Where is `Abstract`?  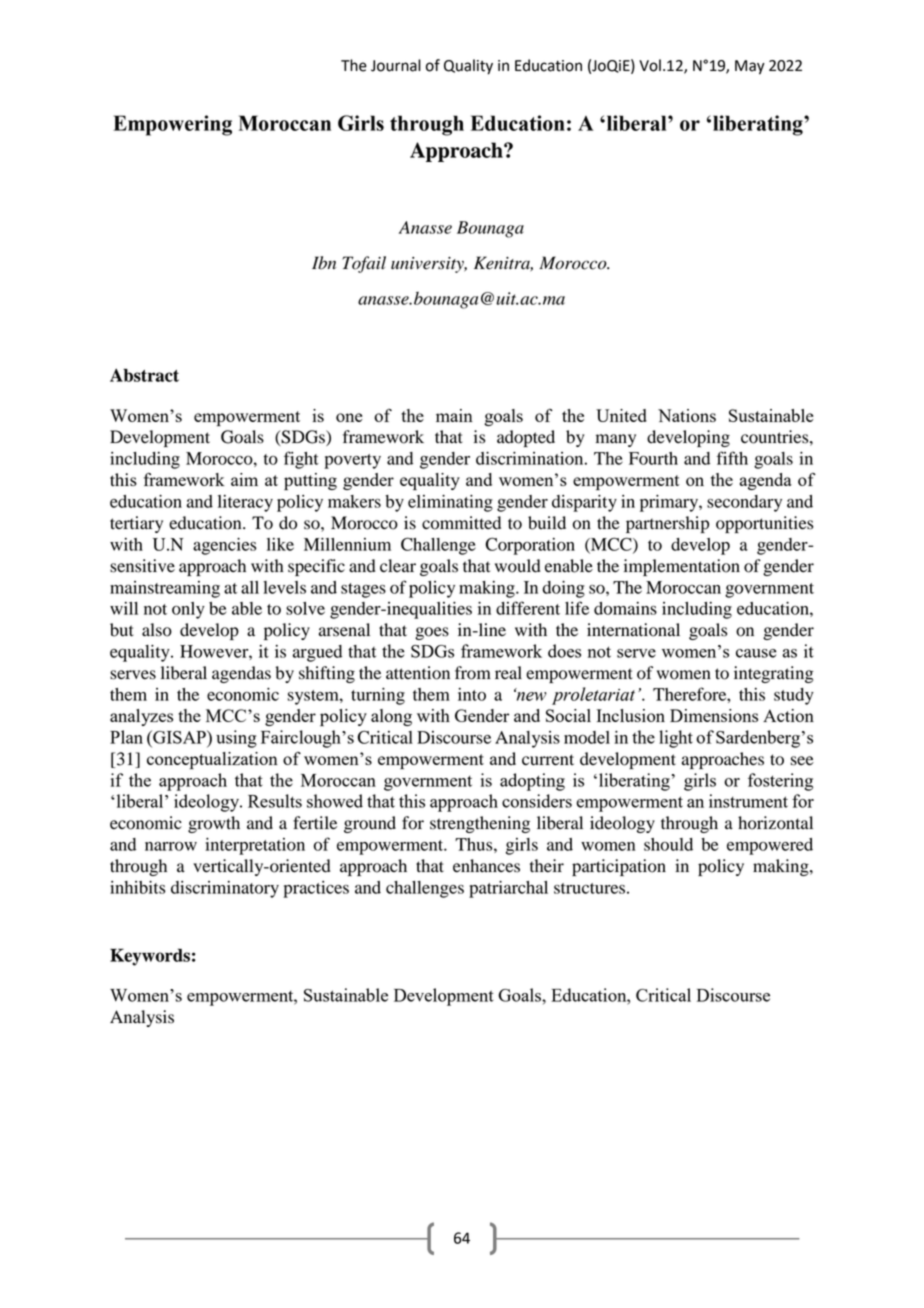
Abstract is located at coordinates (144, 375).
